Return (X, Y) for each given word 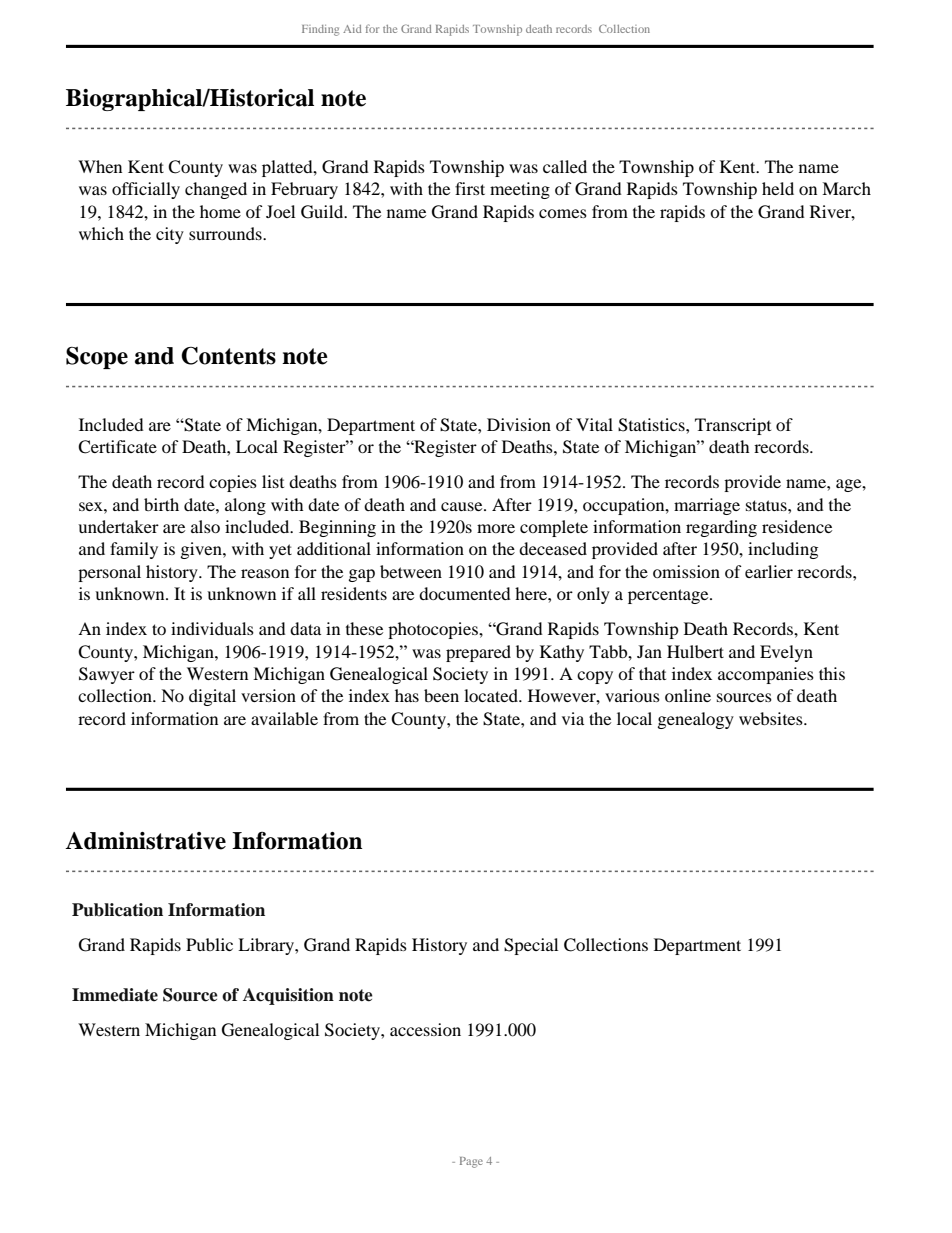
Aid (352, 29)
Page (471, 1162)
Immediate (115, 995)
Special (531, 946)
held (778, 188)
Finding (320, 30)
